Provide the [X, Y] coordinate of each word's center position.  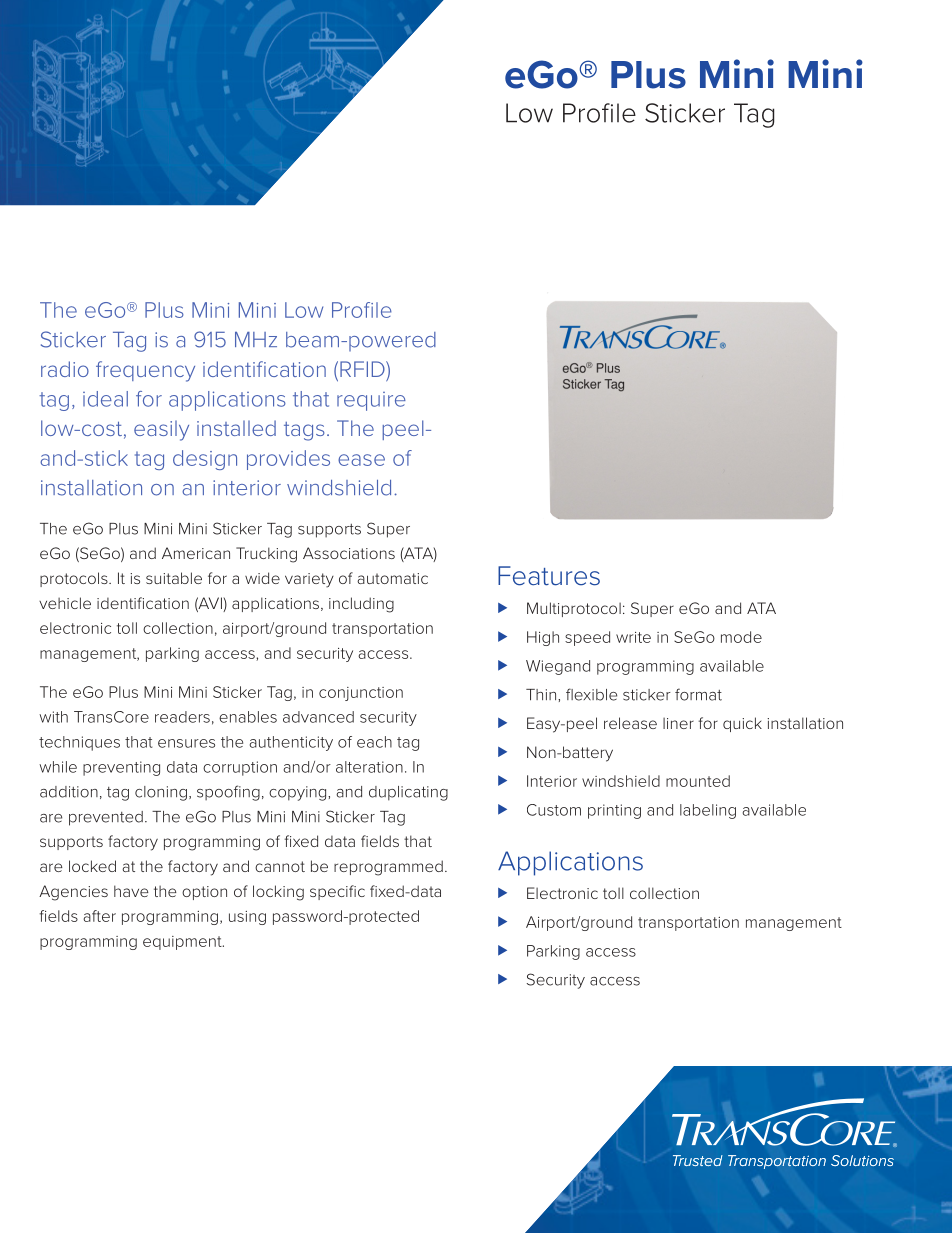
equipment [183, 943]
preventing [121, 768]
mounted [698, 781]
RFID [363, 369]
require [371, 401]
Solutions [862, 1160]
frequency [145, 371]
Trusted [698, 1160]
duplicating [408, 793]
